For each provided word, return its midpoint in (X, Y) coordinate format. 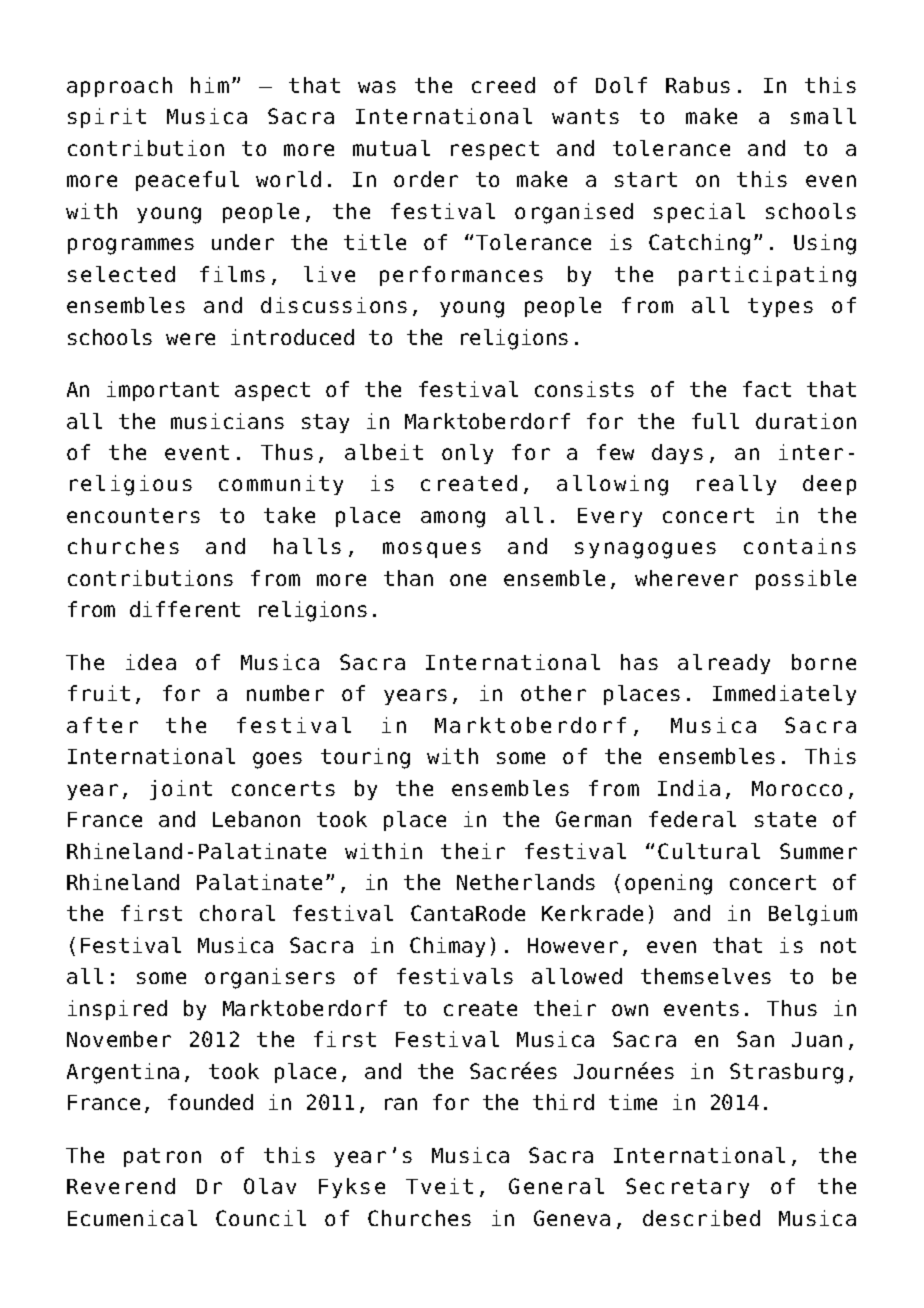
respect (495, 150)
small (823, 116)
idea (151, 662)
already (724, 664)
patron (162, 1157)
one (468, 580)
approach (119, 87)
